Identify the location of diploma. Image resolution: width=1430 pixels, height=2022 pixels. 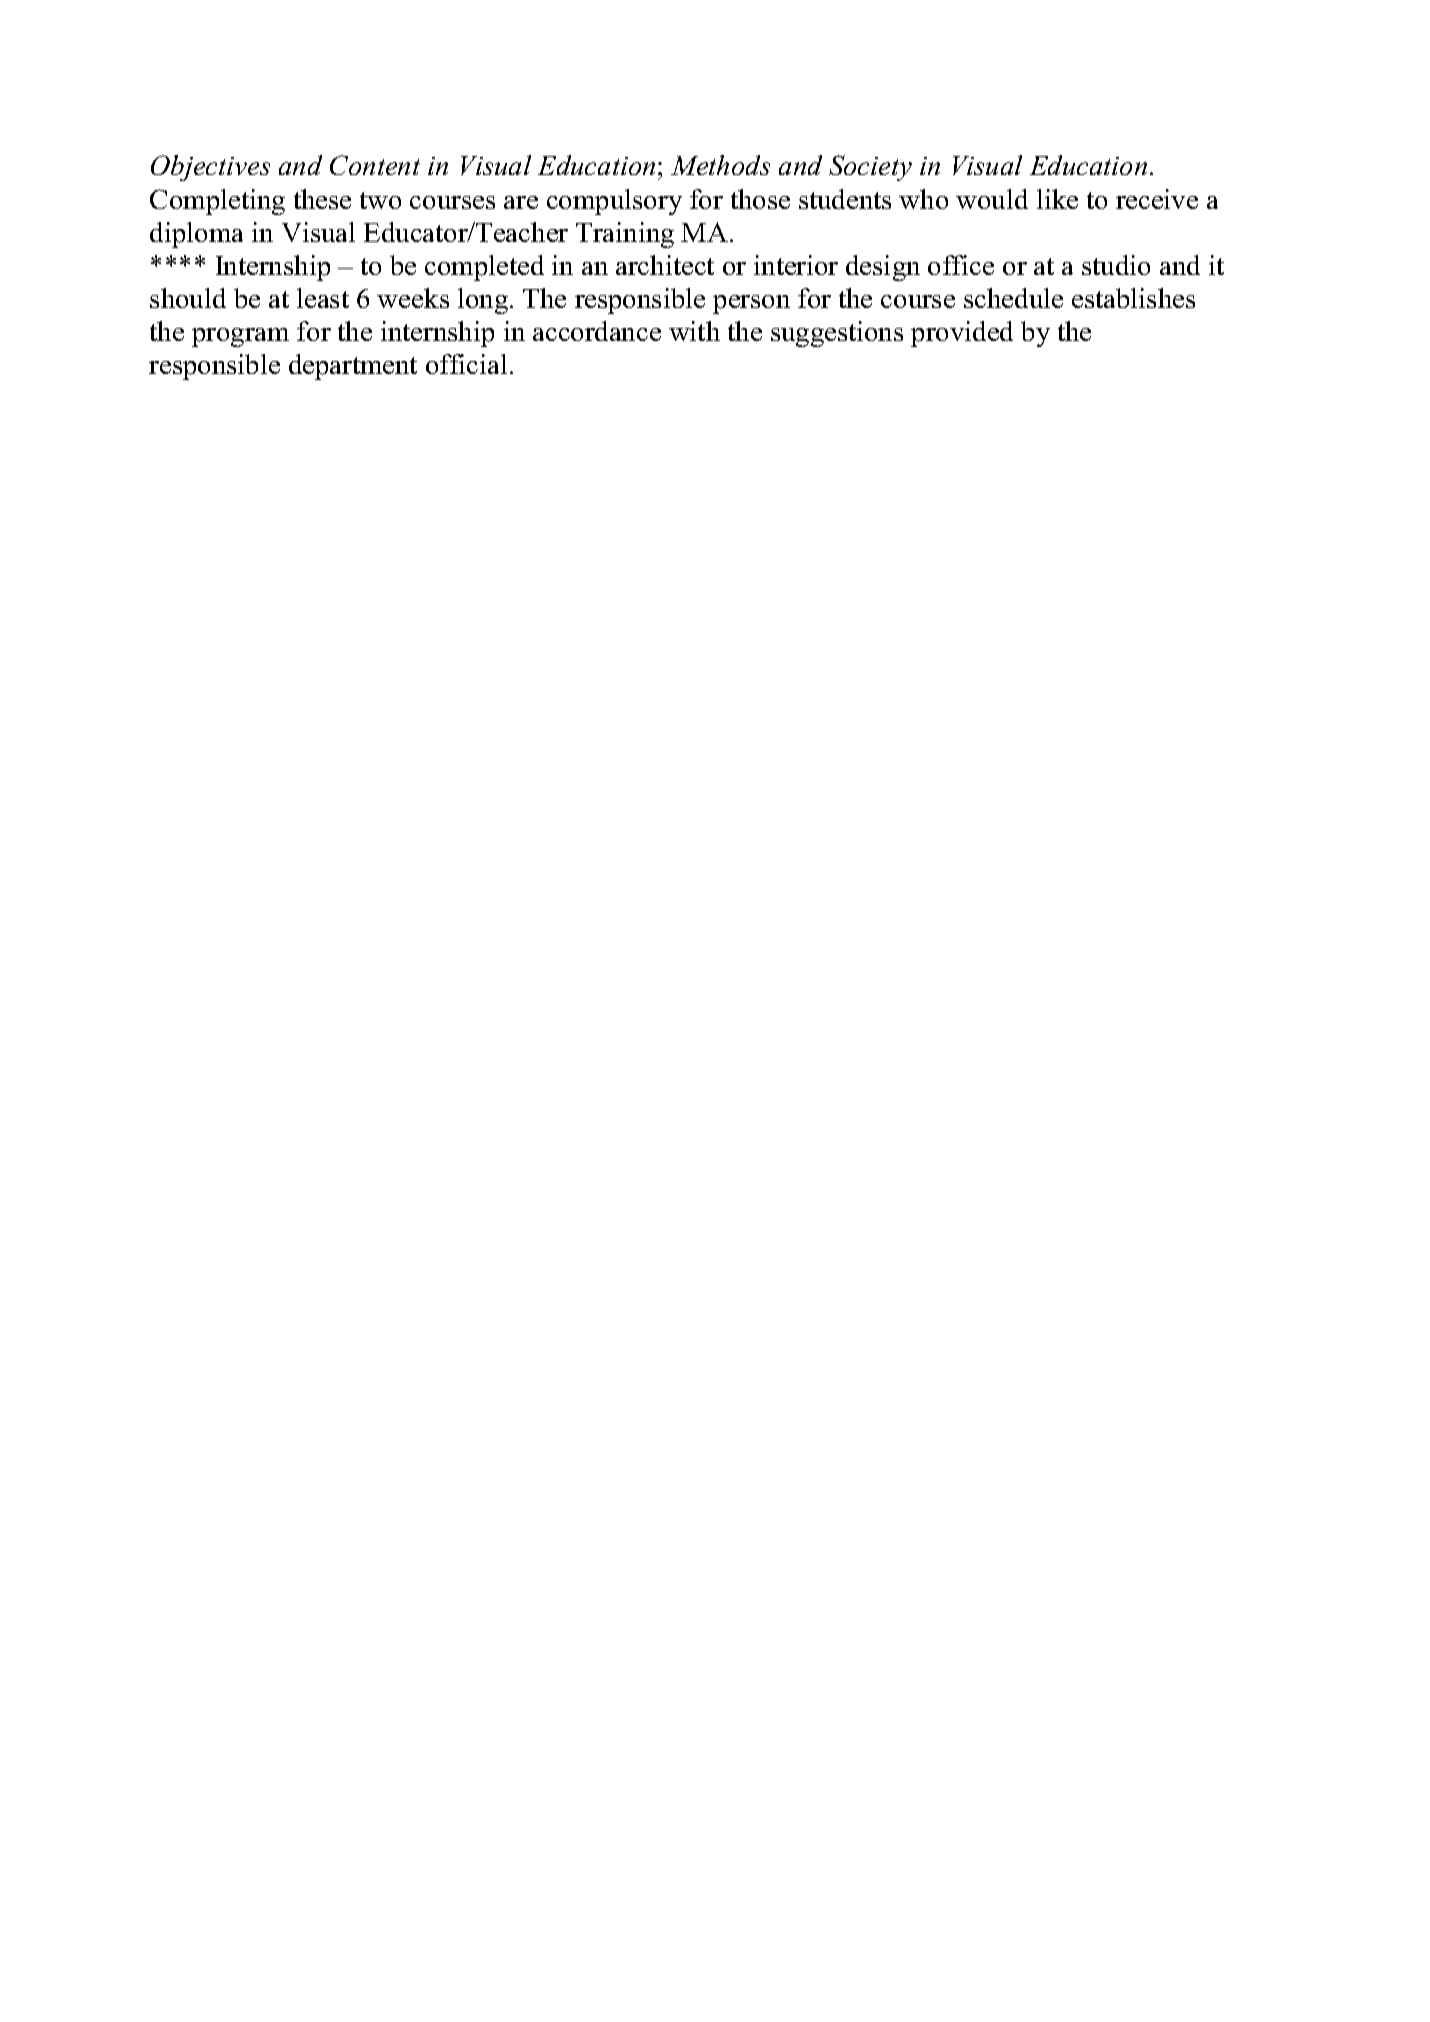
(196, 235).
